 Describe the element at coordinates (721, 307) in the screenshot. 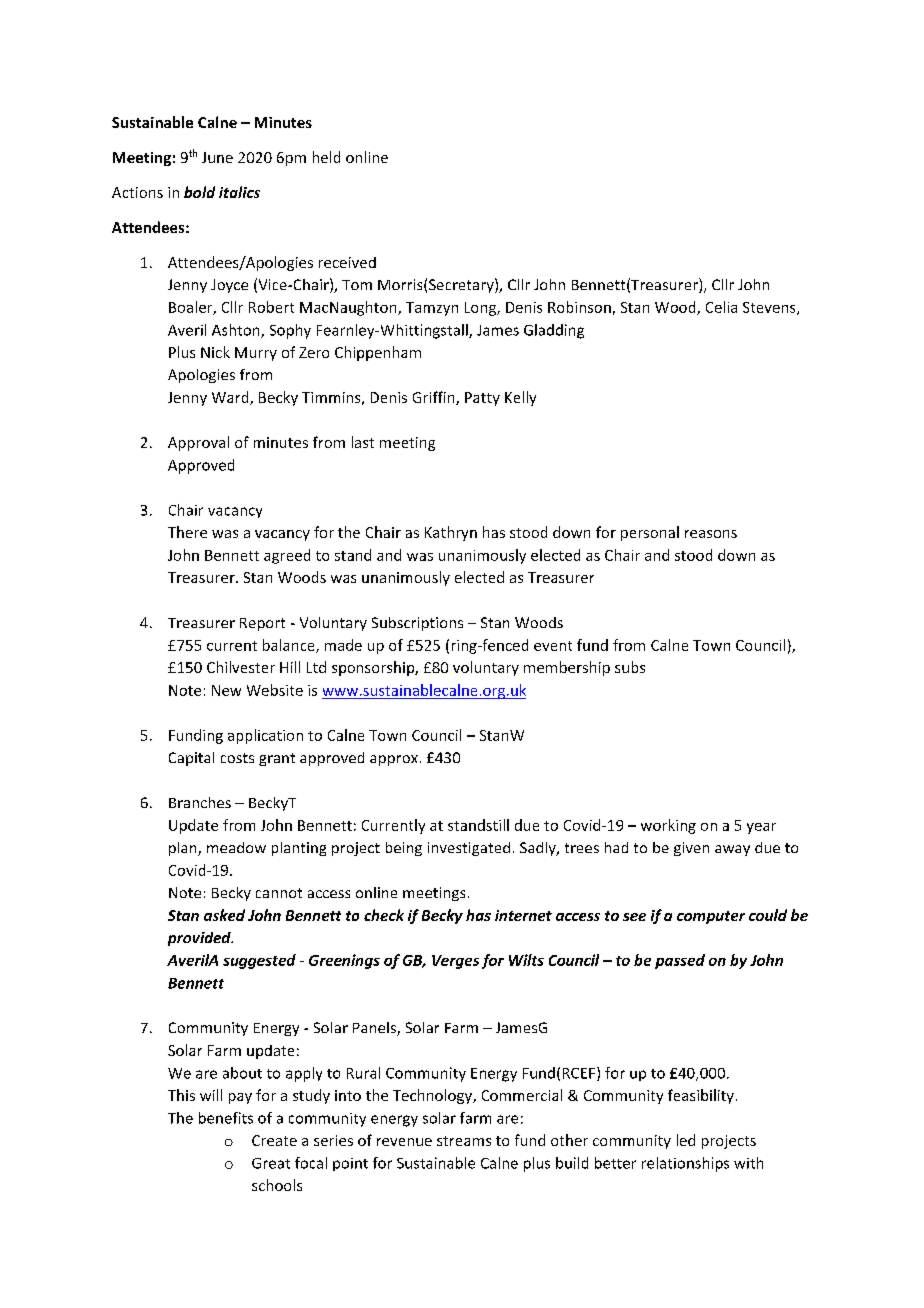

I see `Celia` at that location.
